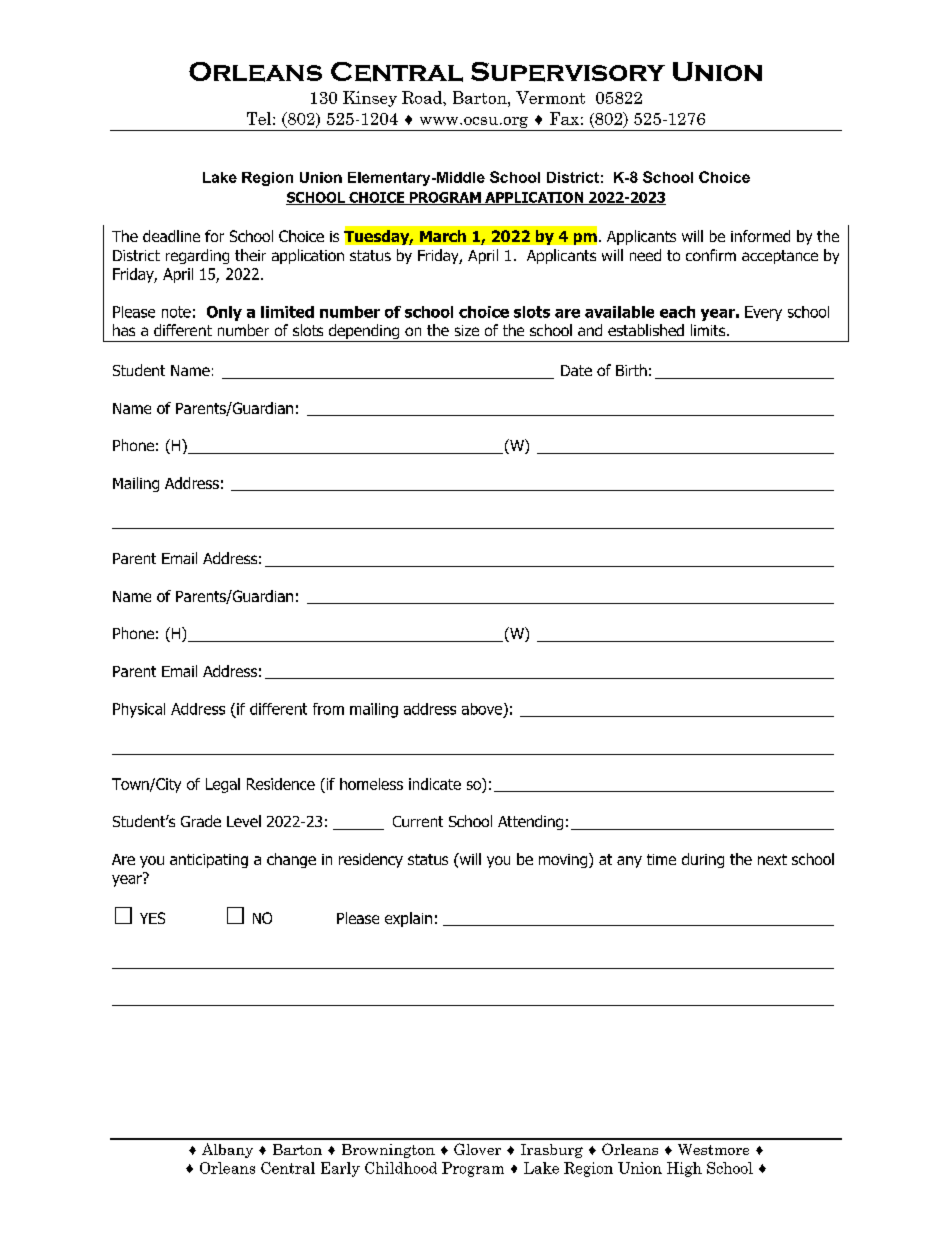 The height and width of the screenshot is (1233, 952). Describe the element at coordinates (171, 236) in the screenshot. I see `deadline` at that location.
